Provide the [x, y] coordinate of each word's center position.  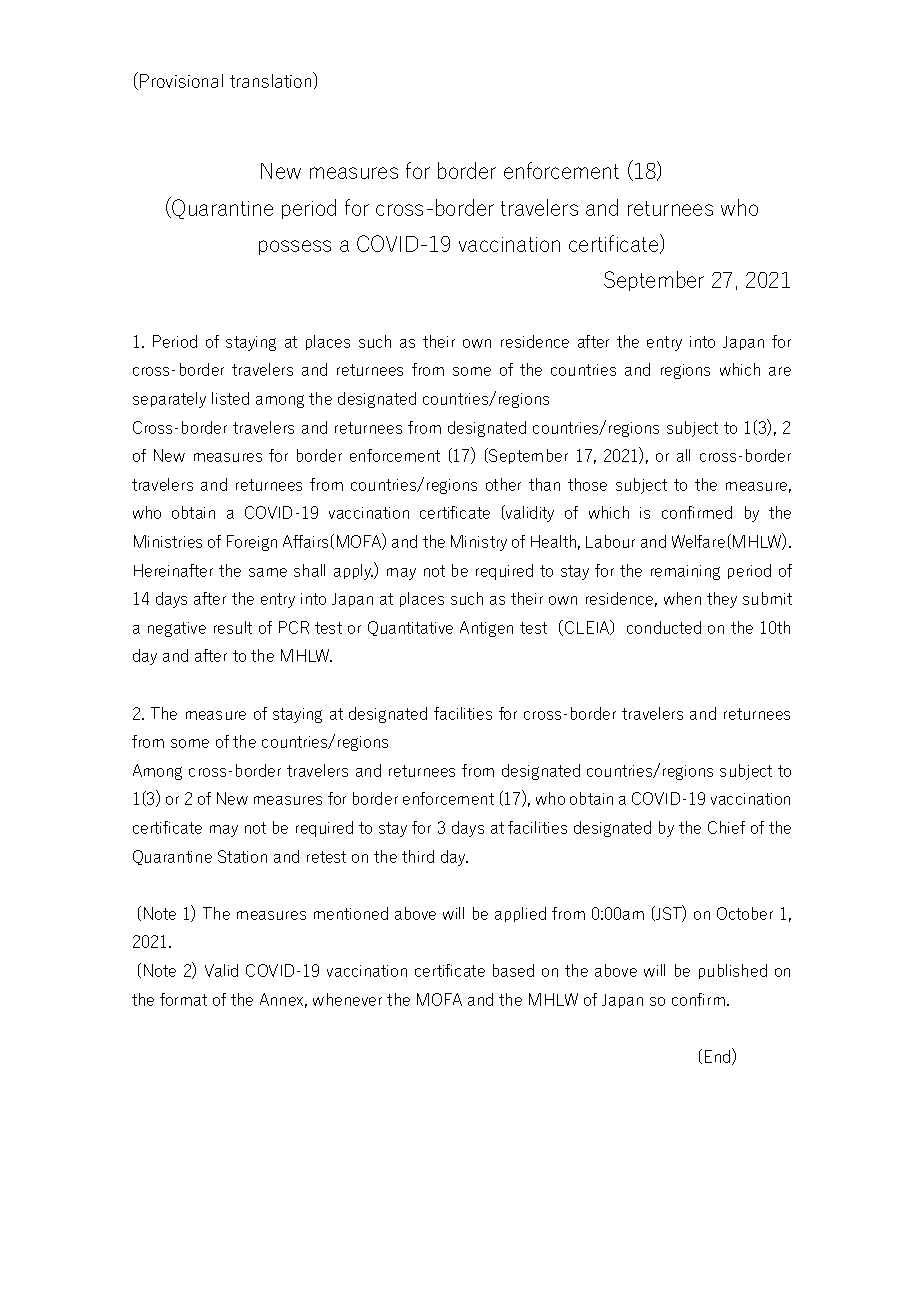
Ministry [479, 543]
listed [230, 398]
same [268, 572]
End [719, 1056]
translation [272, 80]
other [503, 484]
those [587, 484]
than [544, 484]
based [513, 970]
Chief [726, 827]
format [183, 999]
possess [295, 247]
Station [242, 856]
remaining [685, 572]
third [418, 856]
